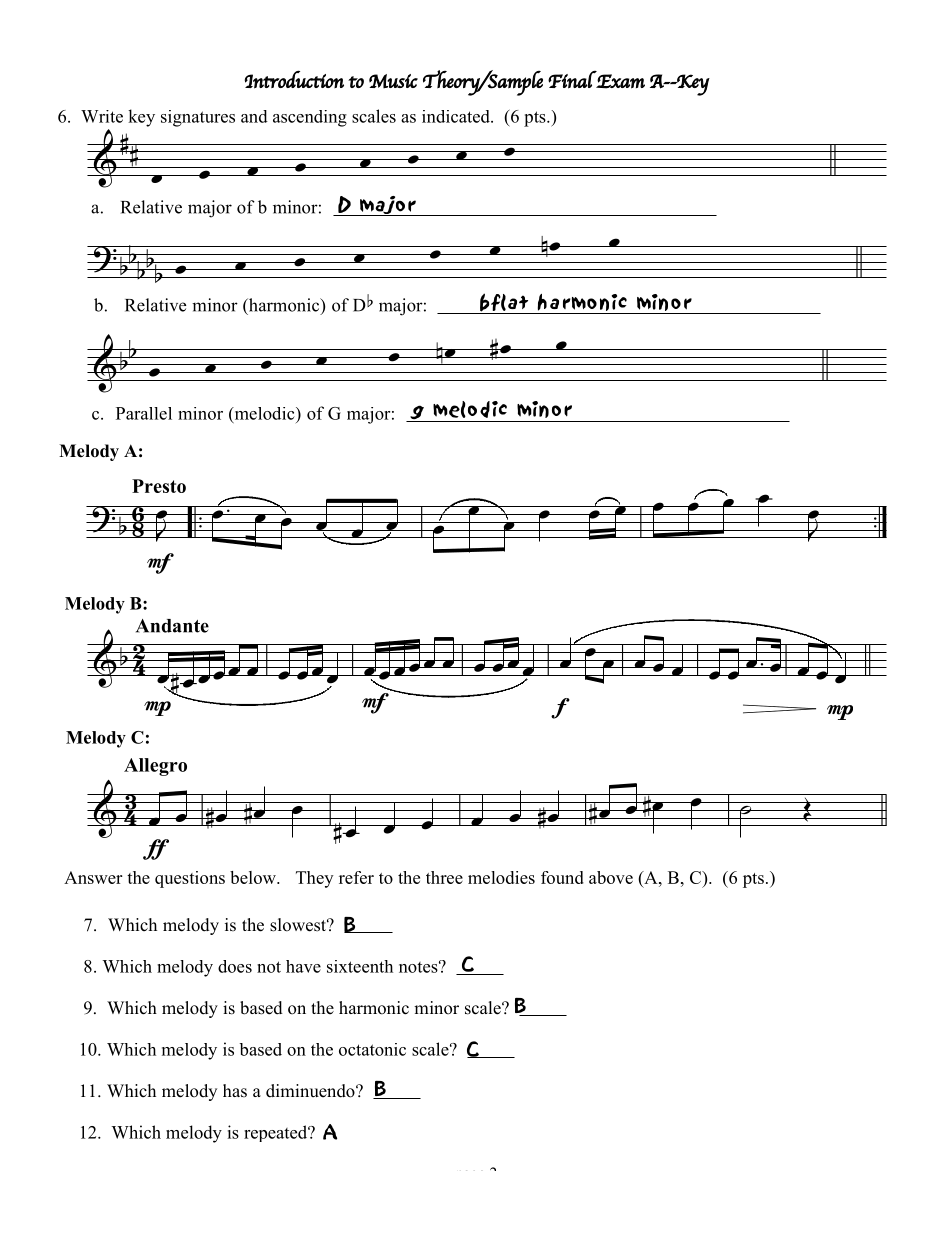 Image resolution: width=952 pixels, height=1233 pixels. Describe the element at coordinates (235, 1091) in the screenshot. I see `has` at that location.
